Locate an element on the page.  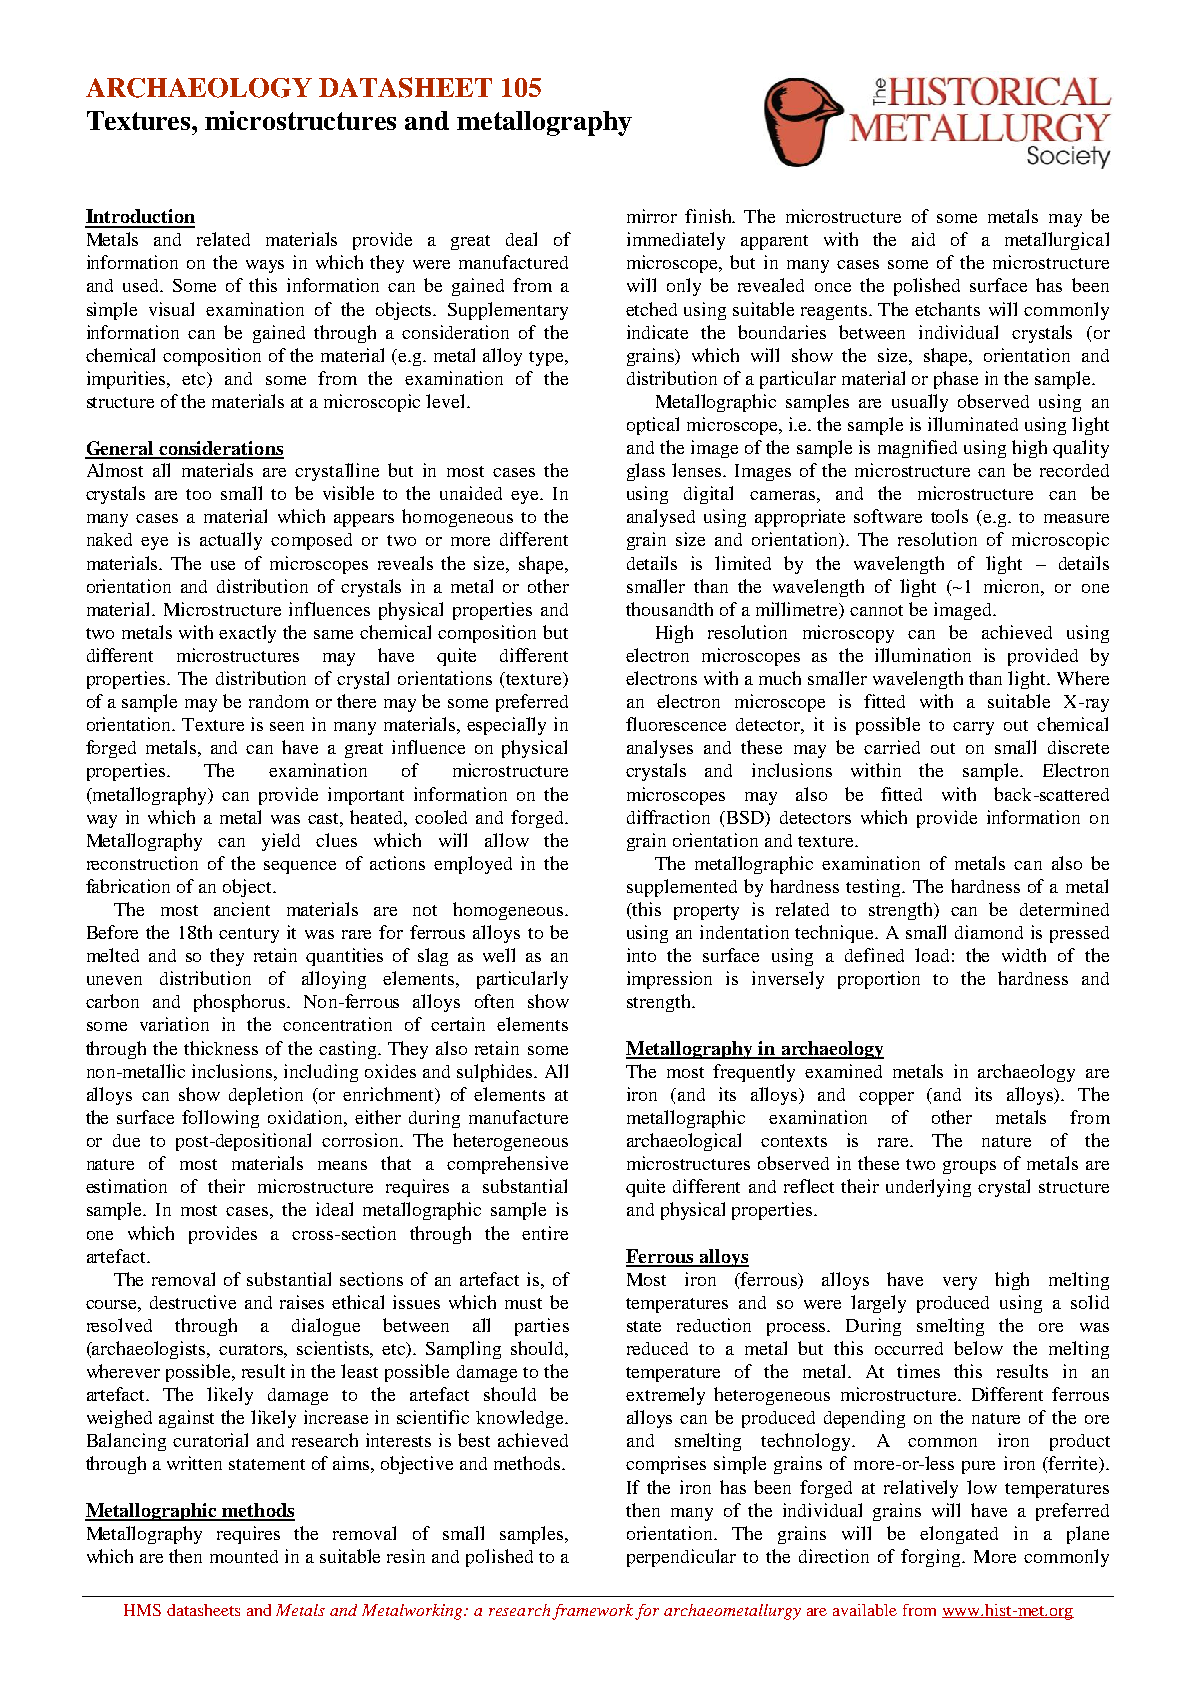
immediately is located at coordinates (676, 241).
